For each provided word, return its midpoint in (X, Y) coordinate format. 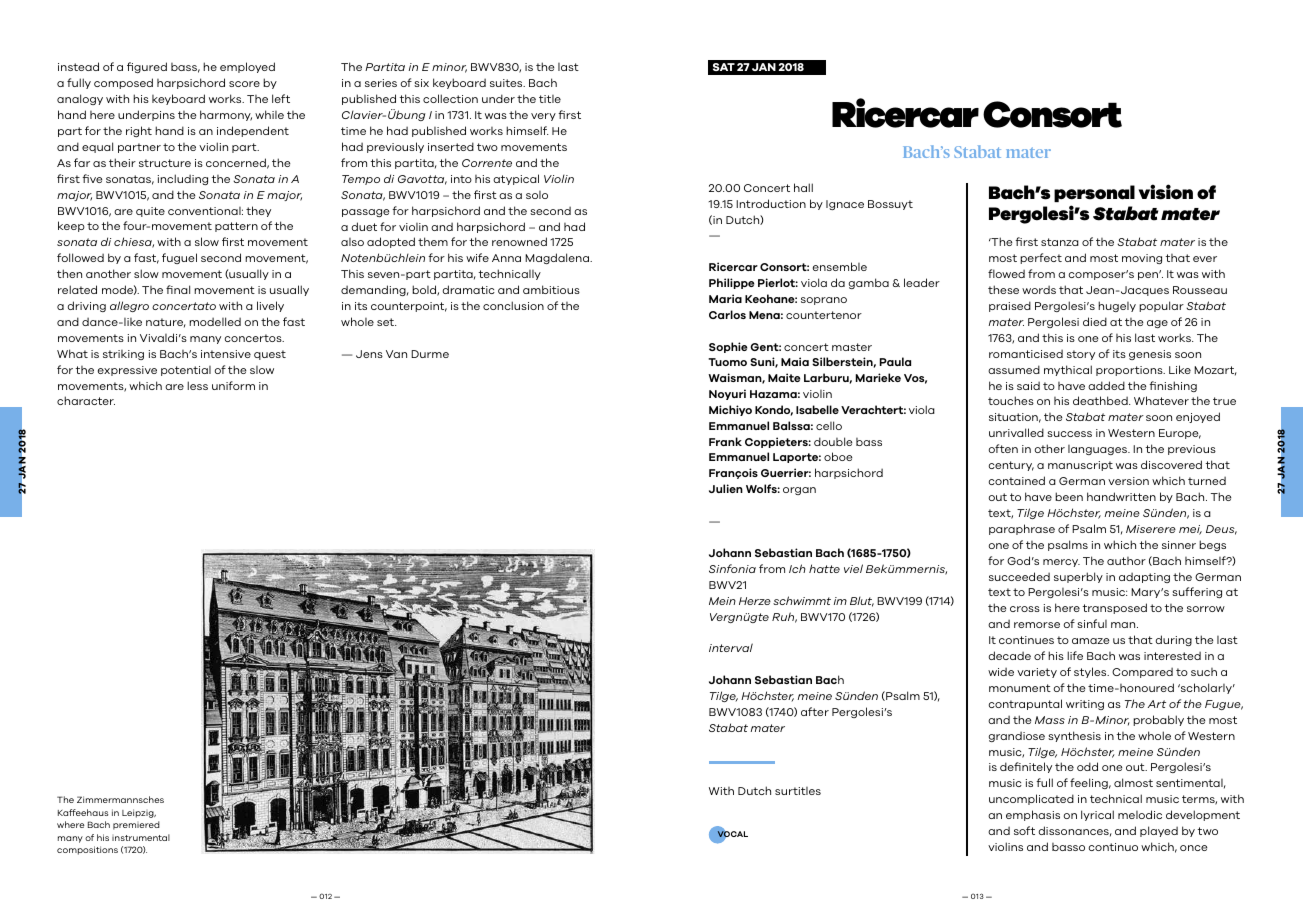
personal (1094, 193)
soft (1024, 830)
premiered (136, 825)
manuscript (1080, 466)
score (244, 84)
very (543, 117)
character (86, 400)
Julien (726, 488)
